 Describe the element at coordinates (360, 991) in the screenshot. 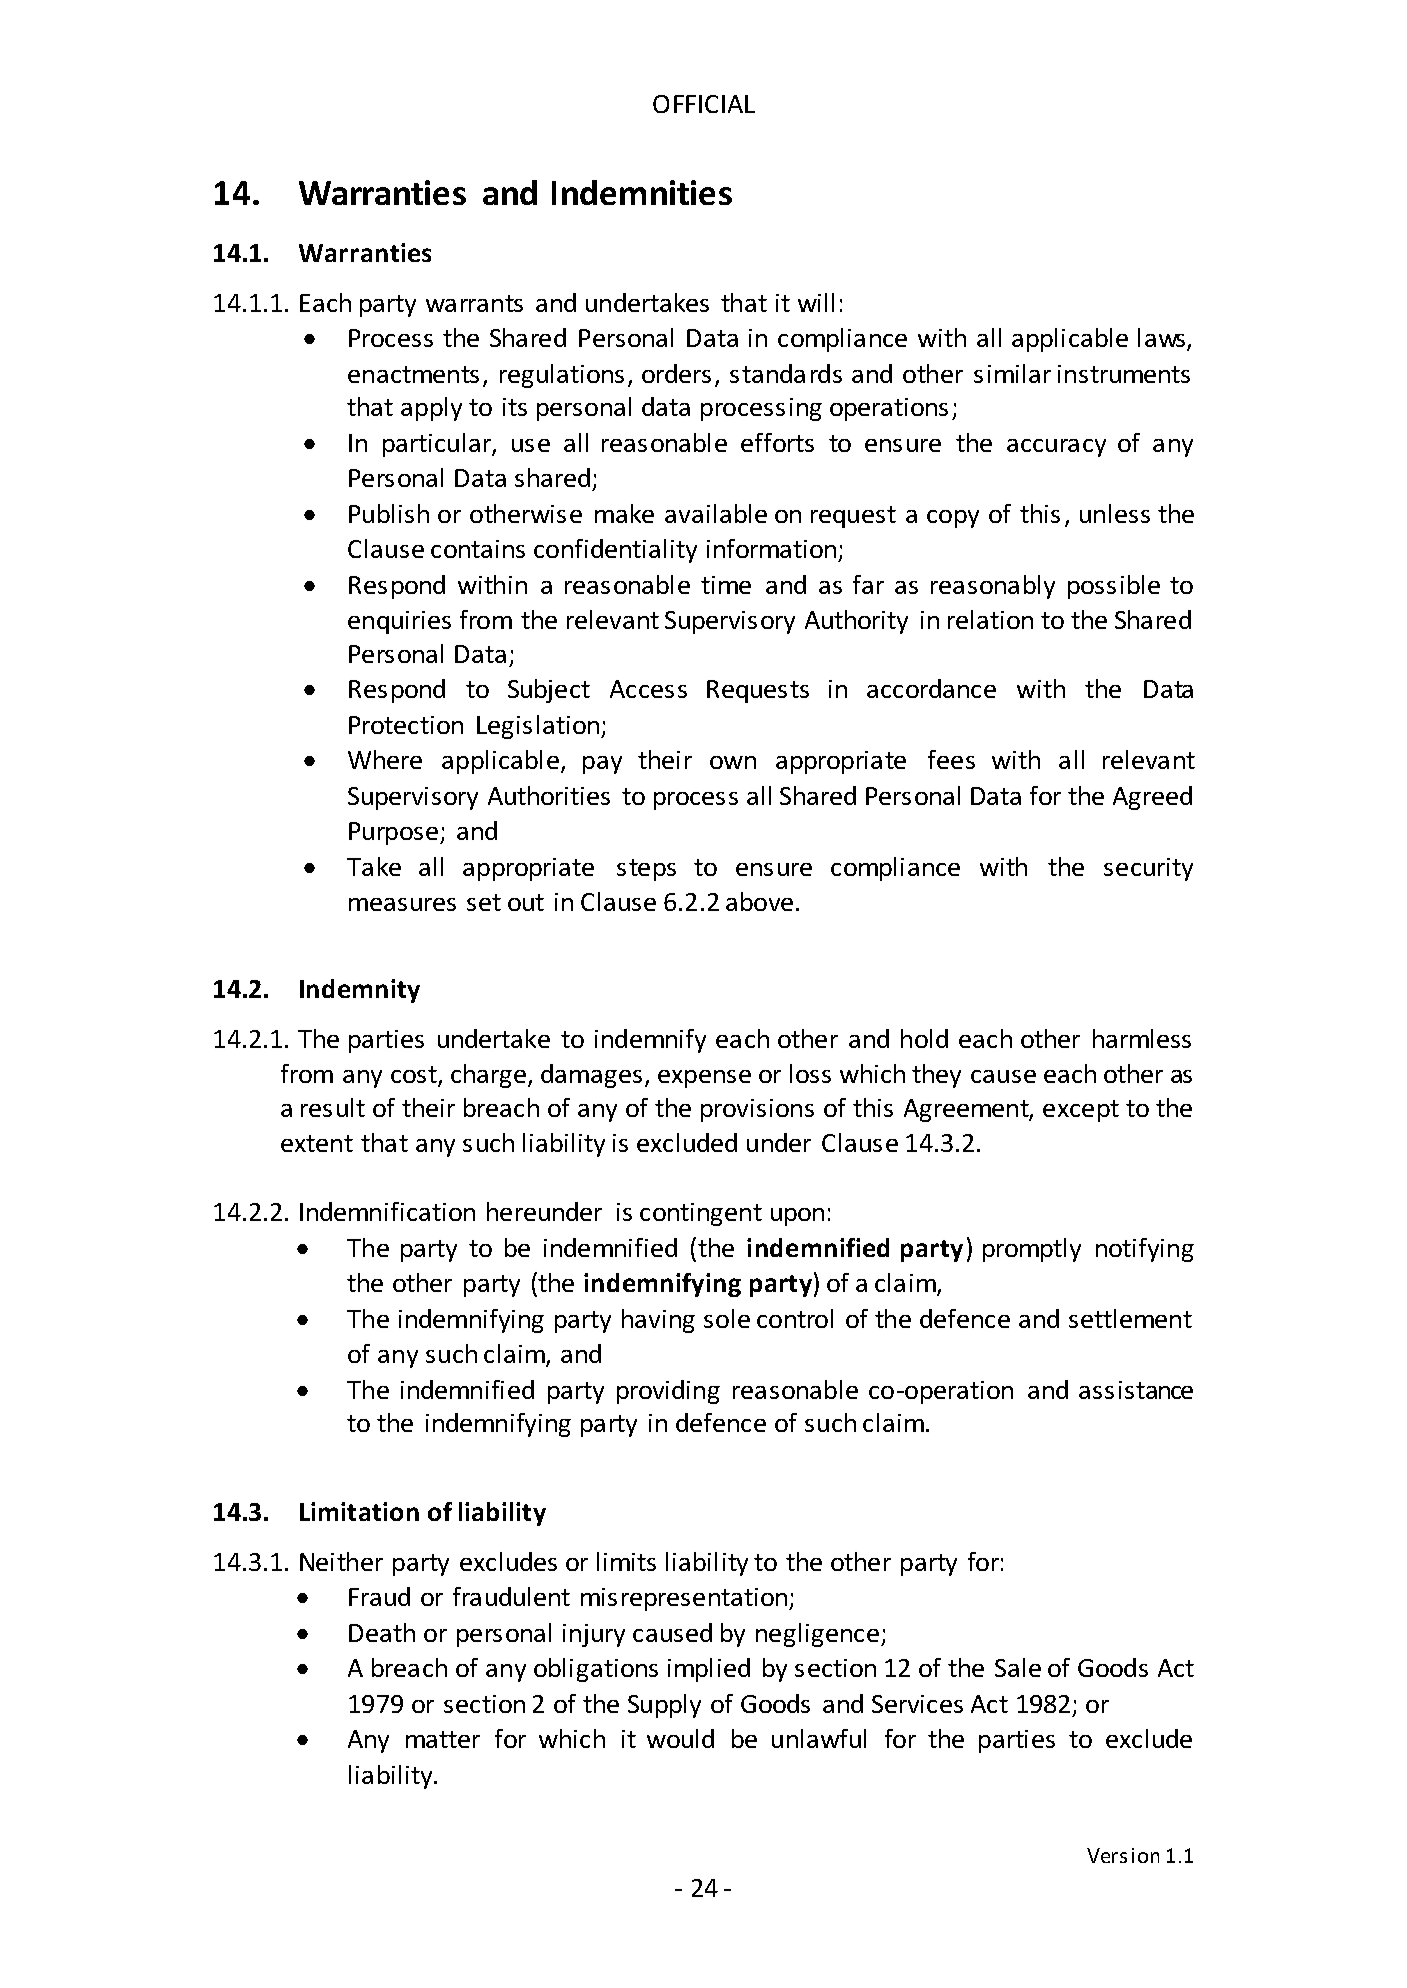

I see `Indemnity` at that location.
